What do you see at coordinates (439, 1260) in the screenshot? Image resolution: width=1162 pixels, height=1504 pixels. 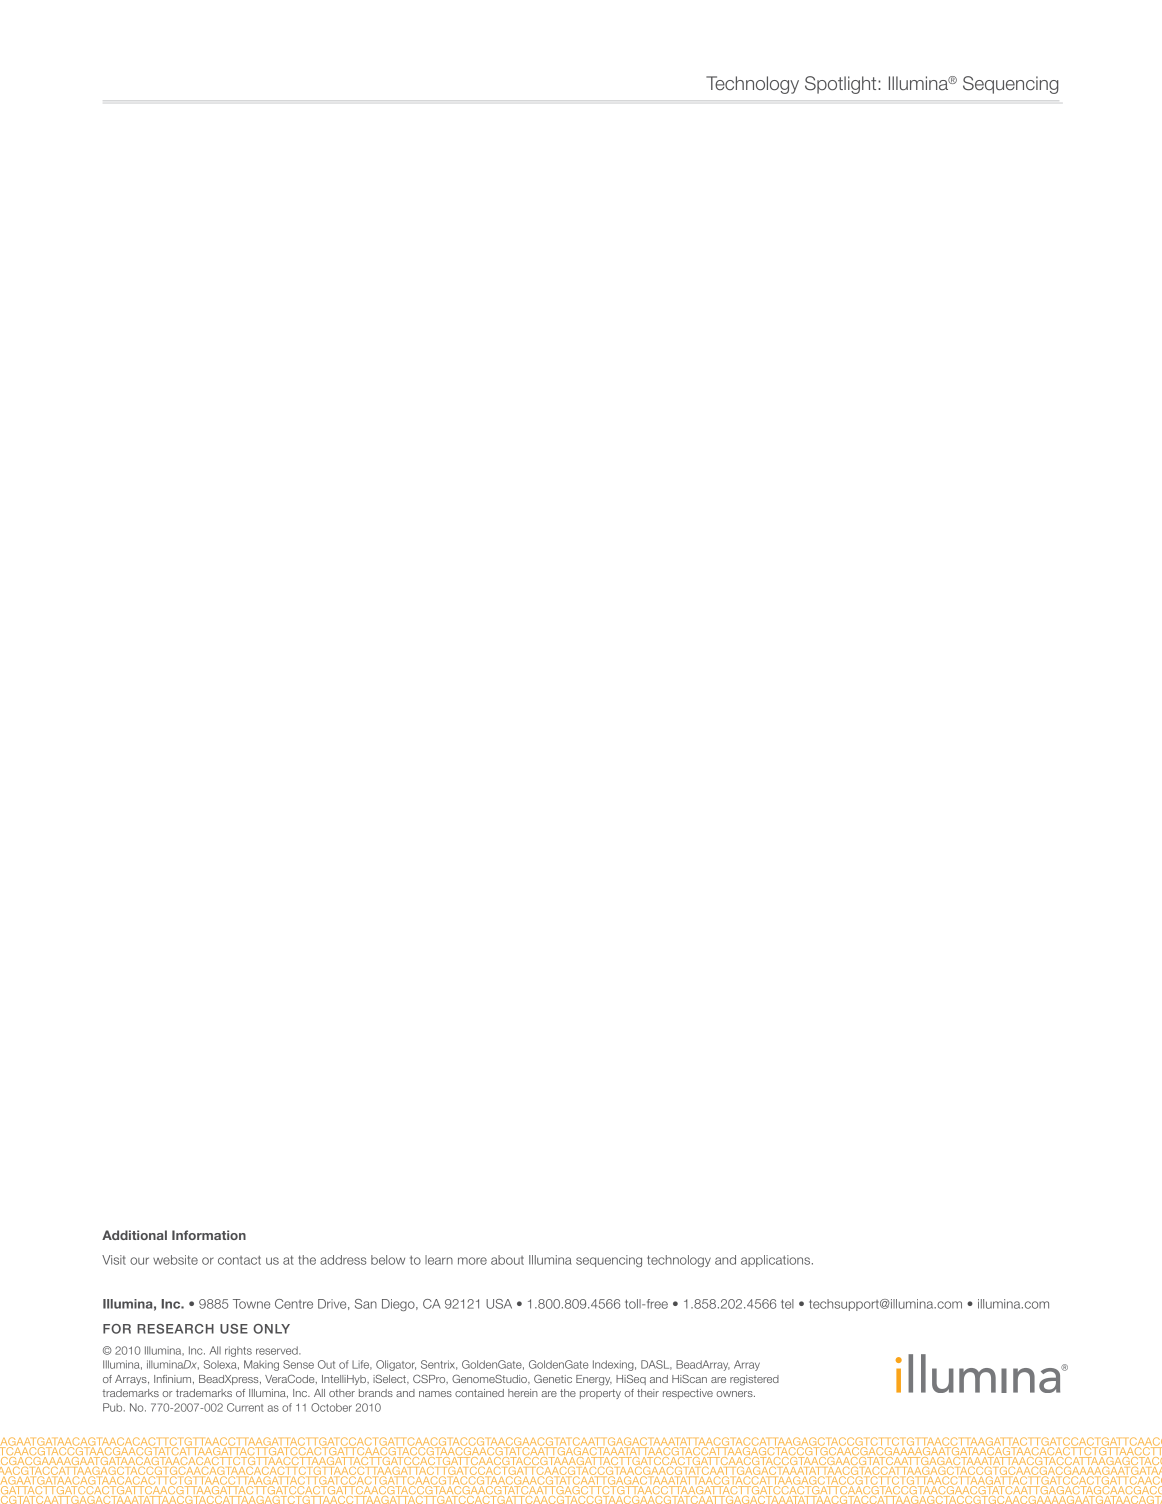 I see `learn` at bounding box center [439, 1260].
